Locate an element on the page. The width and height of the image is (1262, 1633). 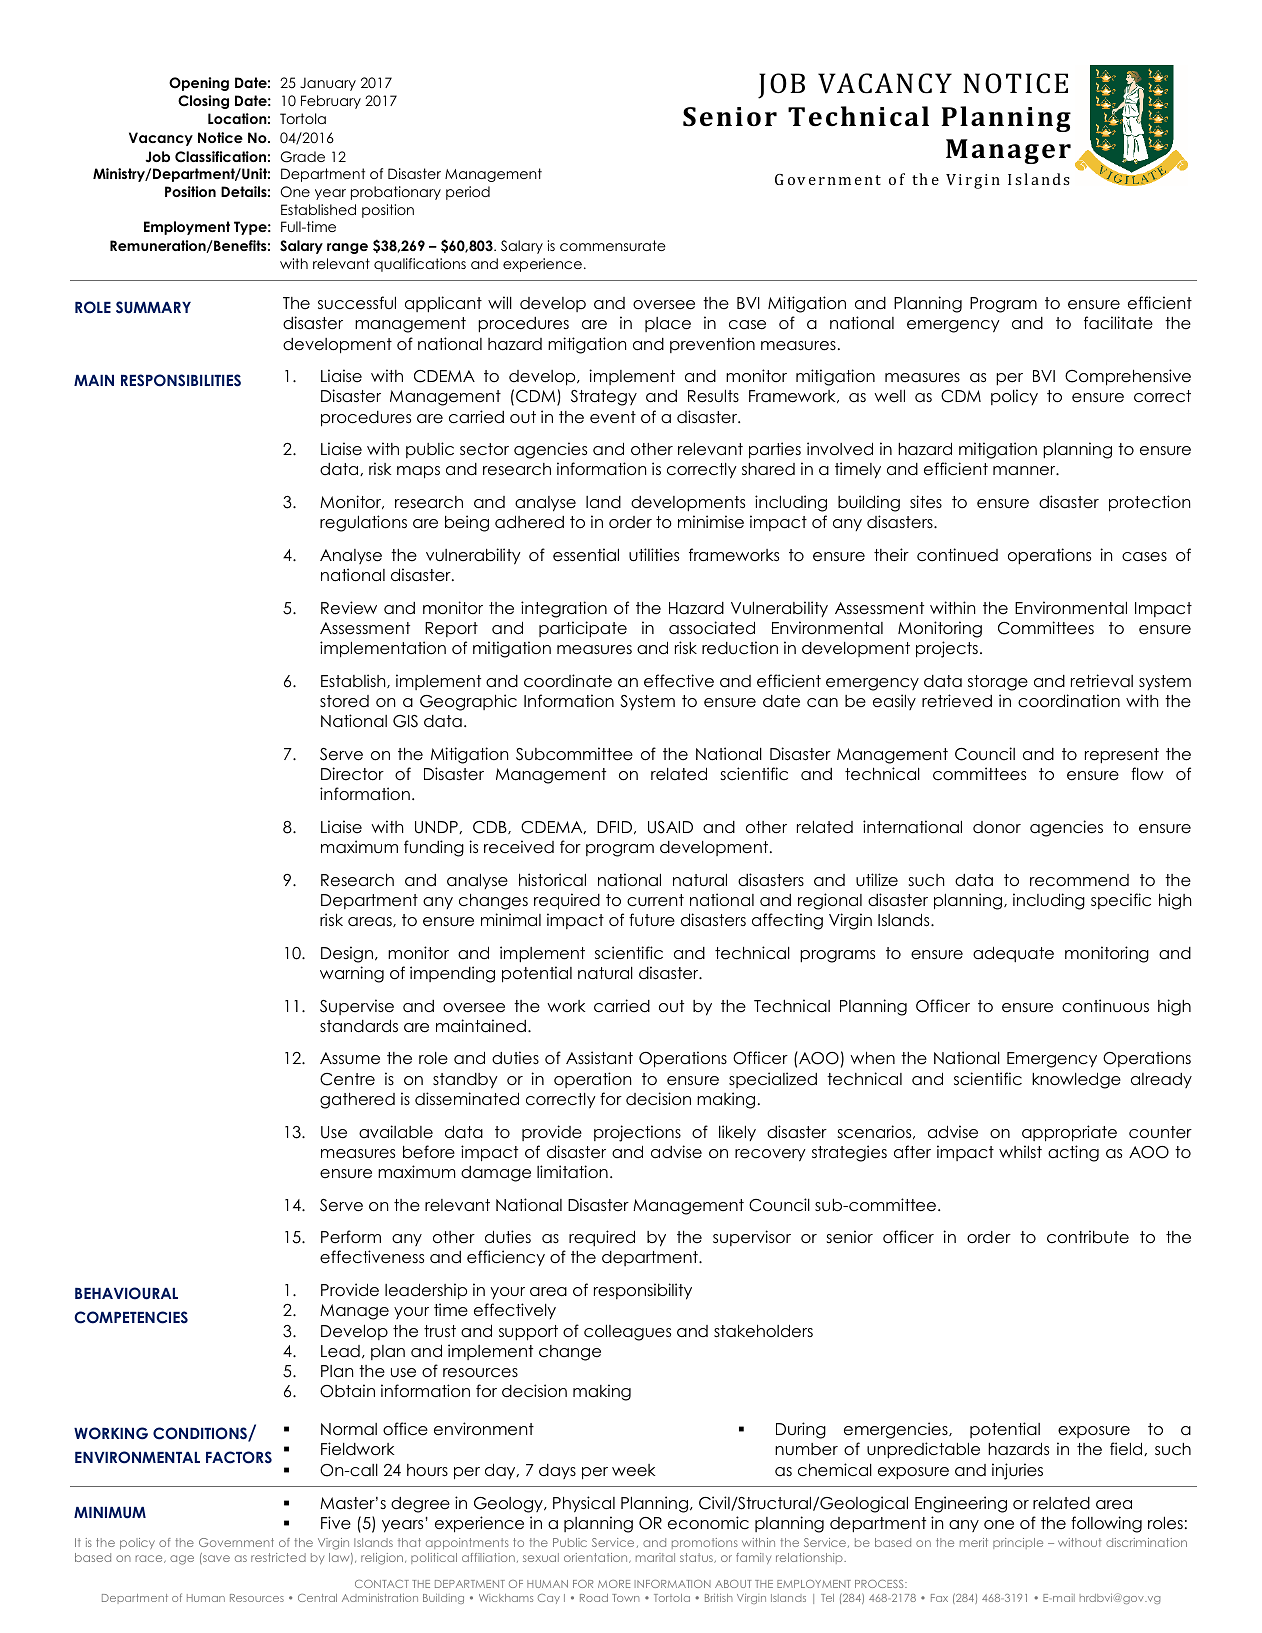
Director is located at coordinates (352, 774).
